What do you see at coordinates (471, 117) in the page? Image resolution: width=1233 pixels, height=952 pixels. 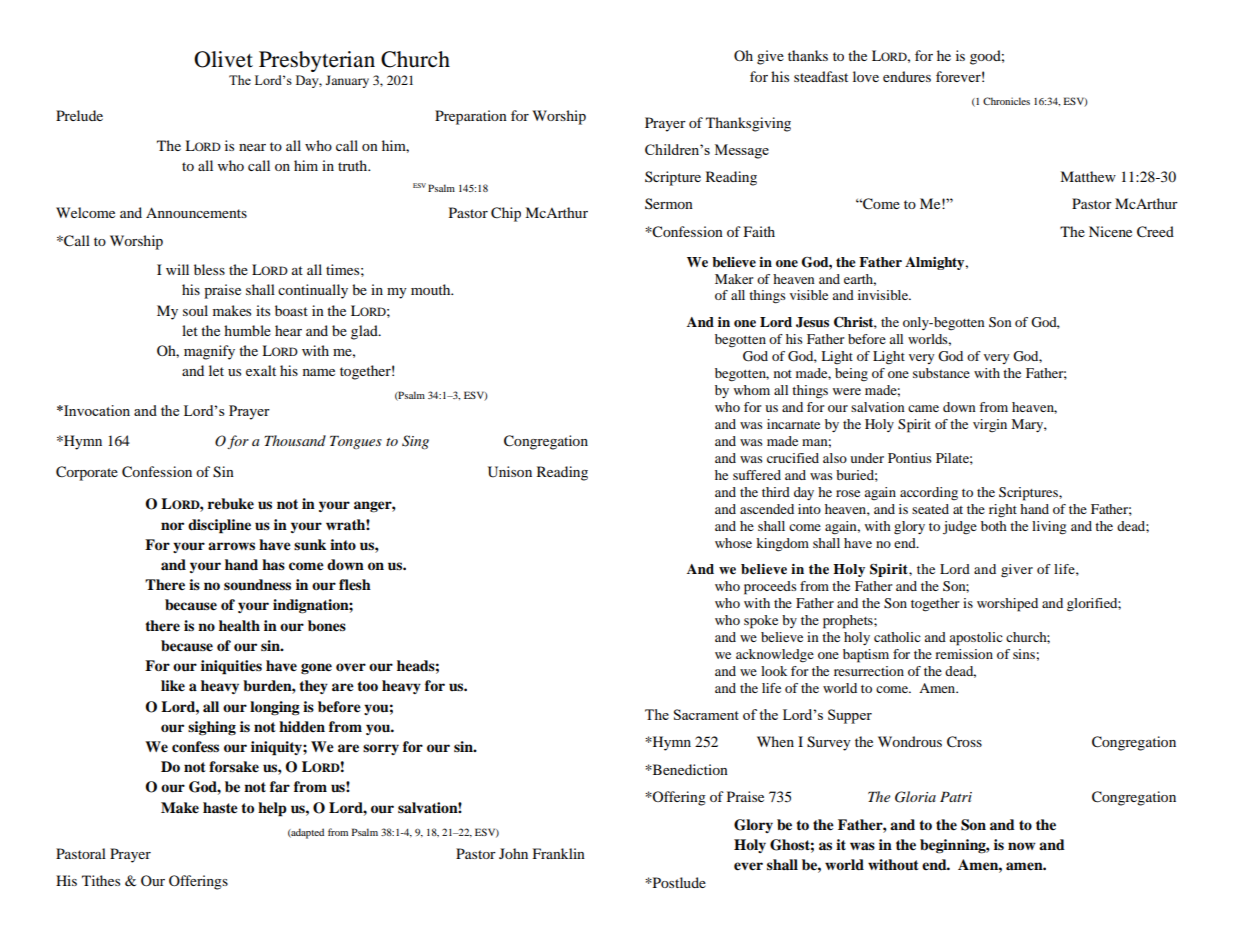 I see `Preparation` at bounding box center [471, 117].
